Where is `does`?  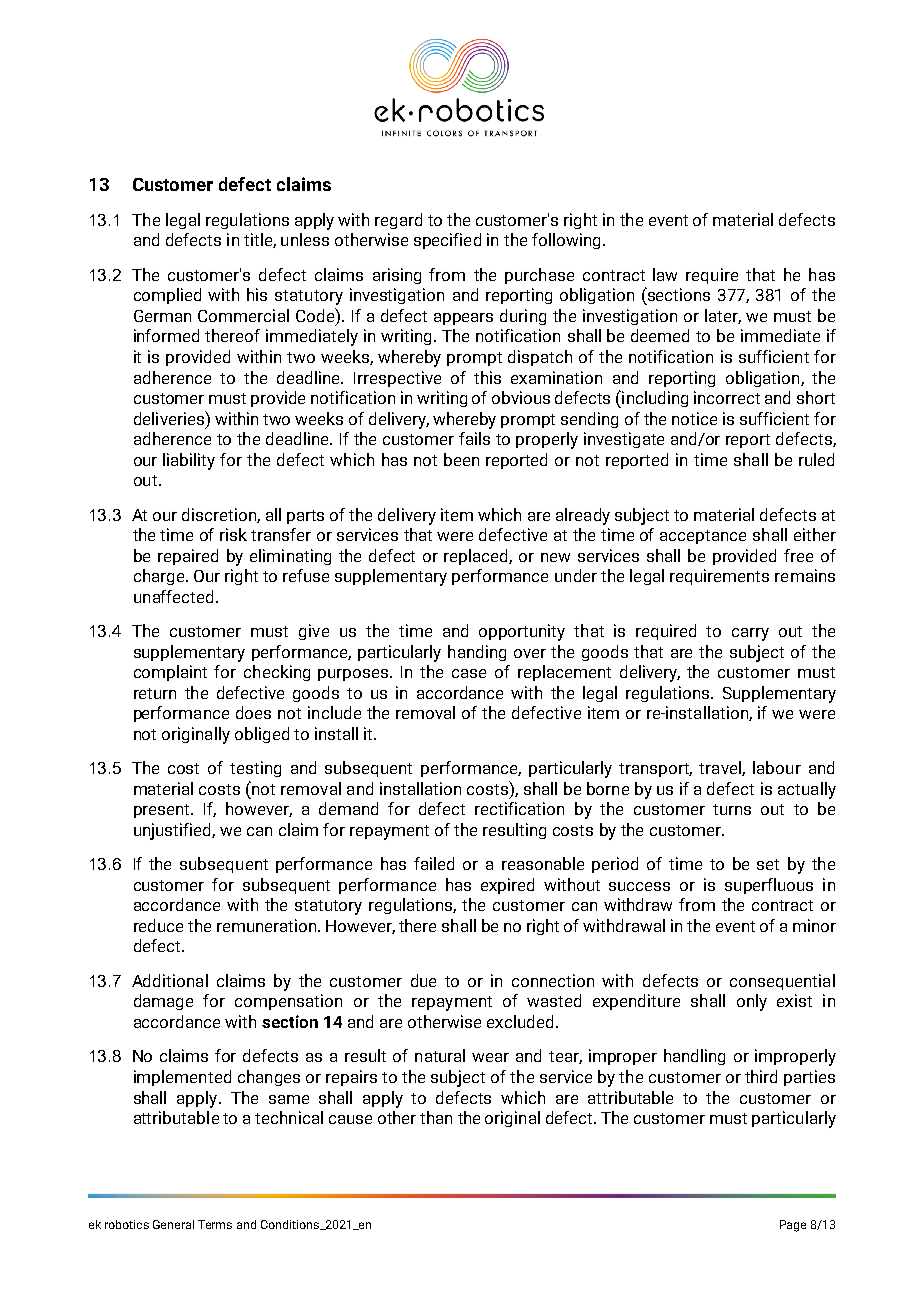 does is located at coordinates (253, 712).
